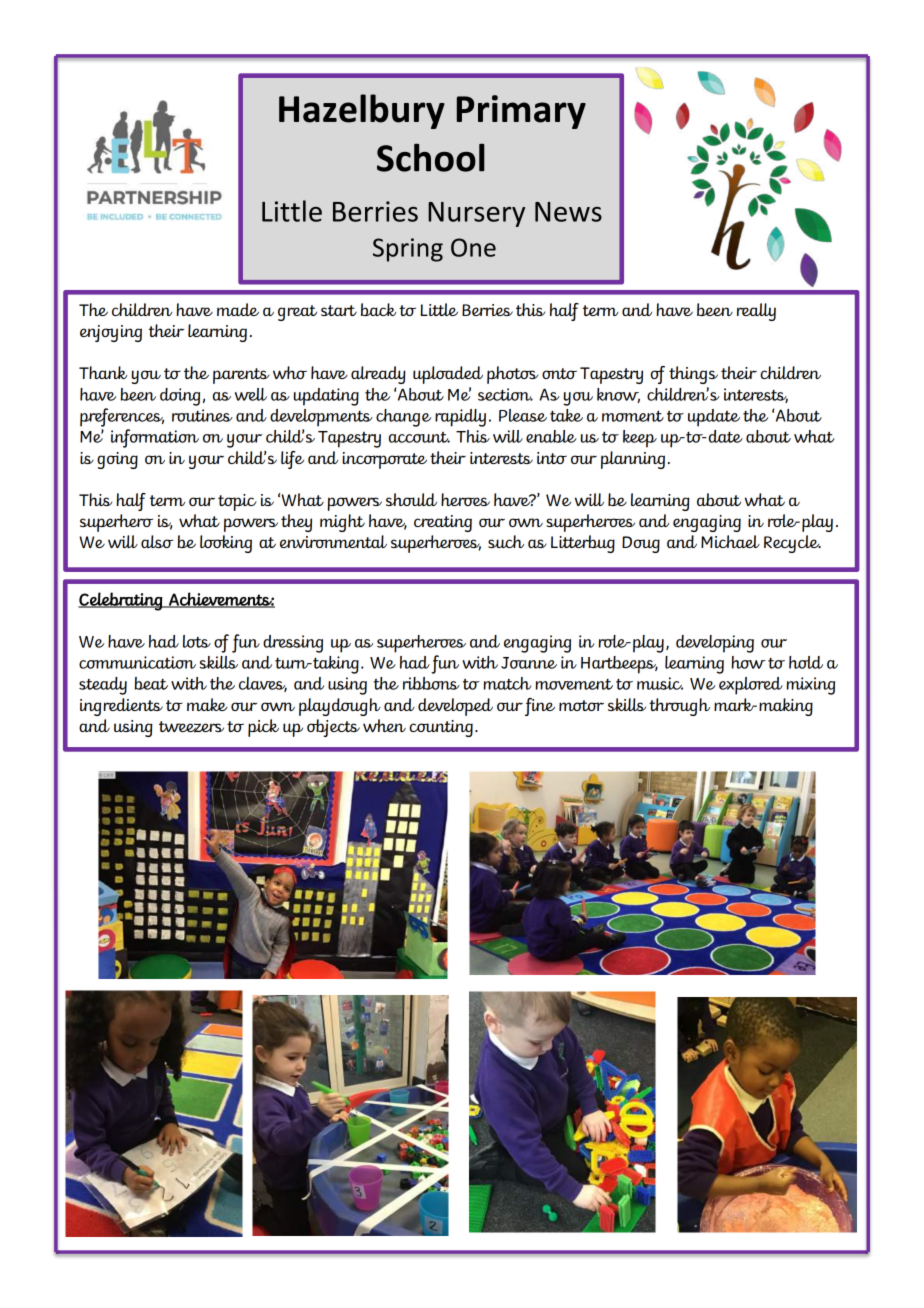  Describe the element at coordinates (207, 704) in the screenshot. I see `make` at that location.
